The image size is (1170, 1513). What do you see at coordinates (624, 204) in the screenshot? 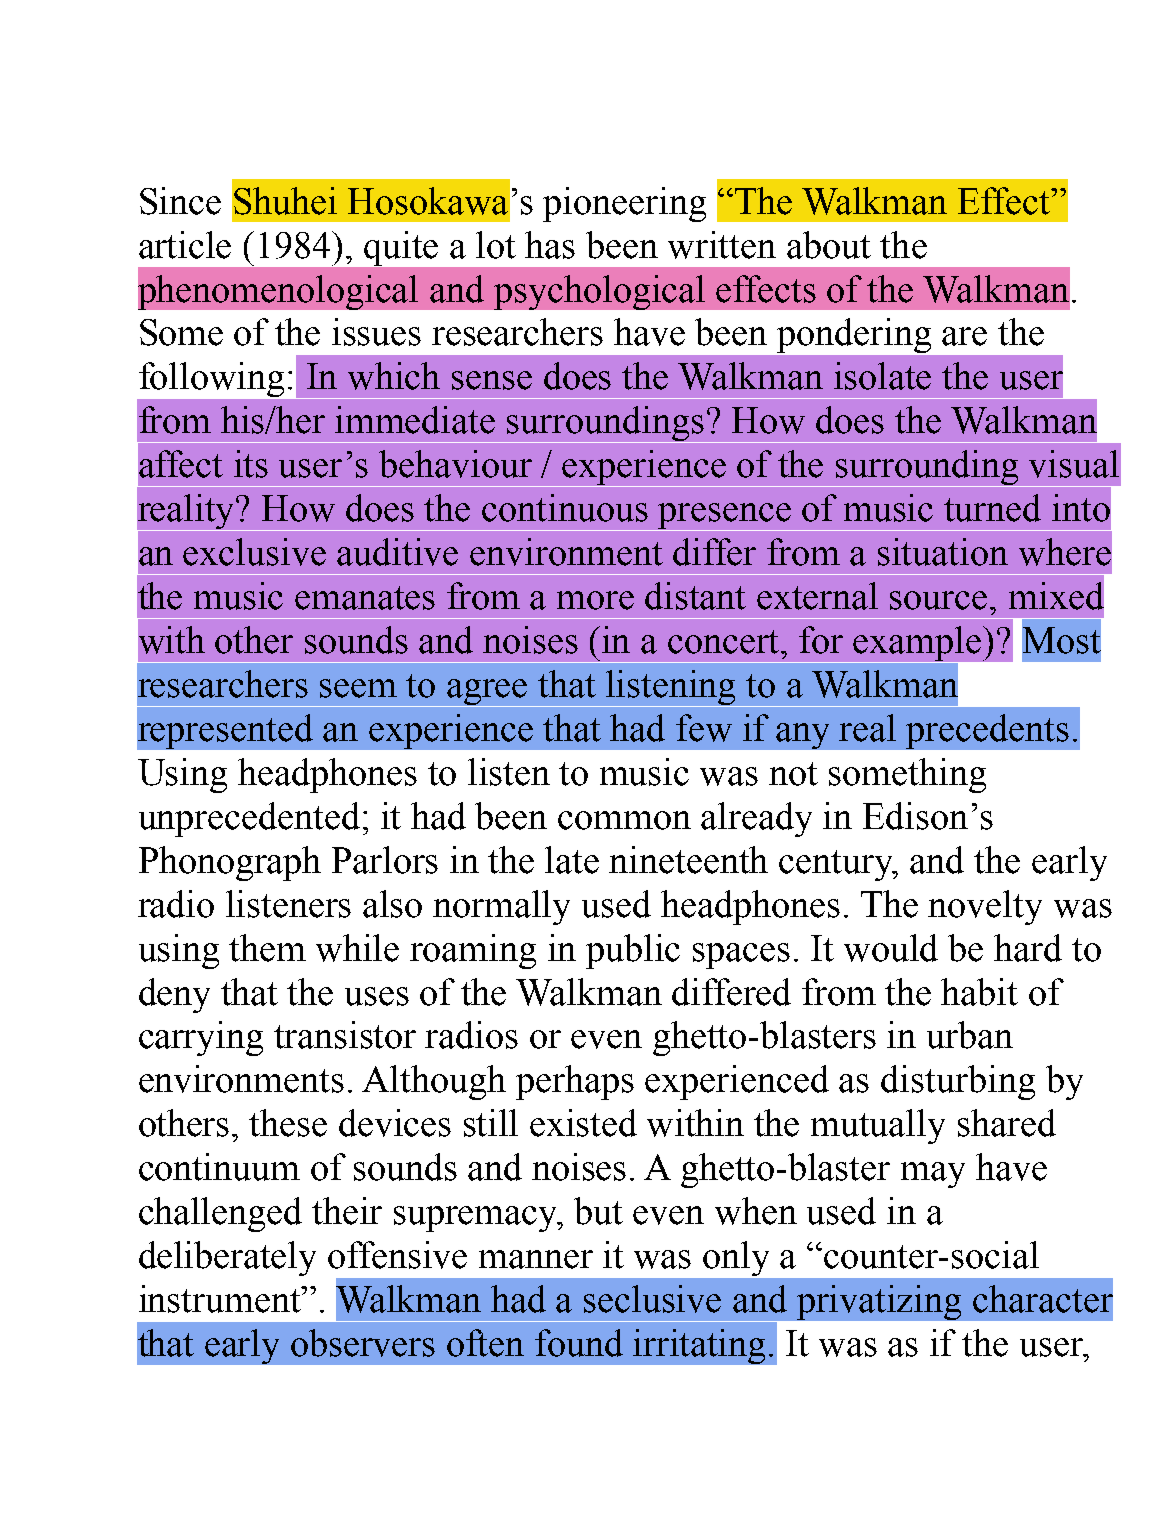
I see `pioneering` at bounding box center [624, 204].
